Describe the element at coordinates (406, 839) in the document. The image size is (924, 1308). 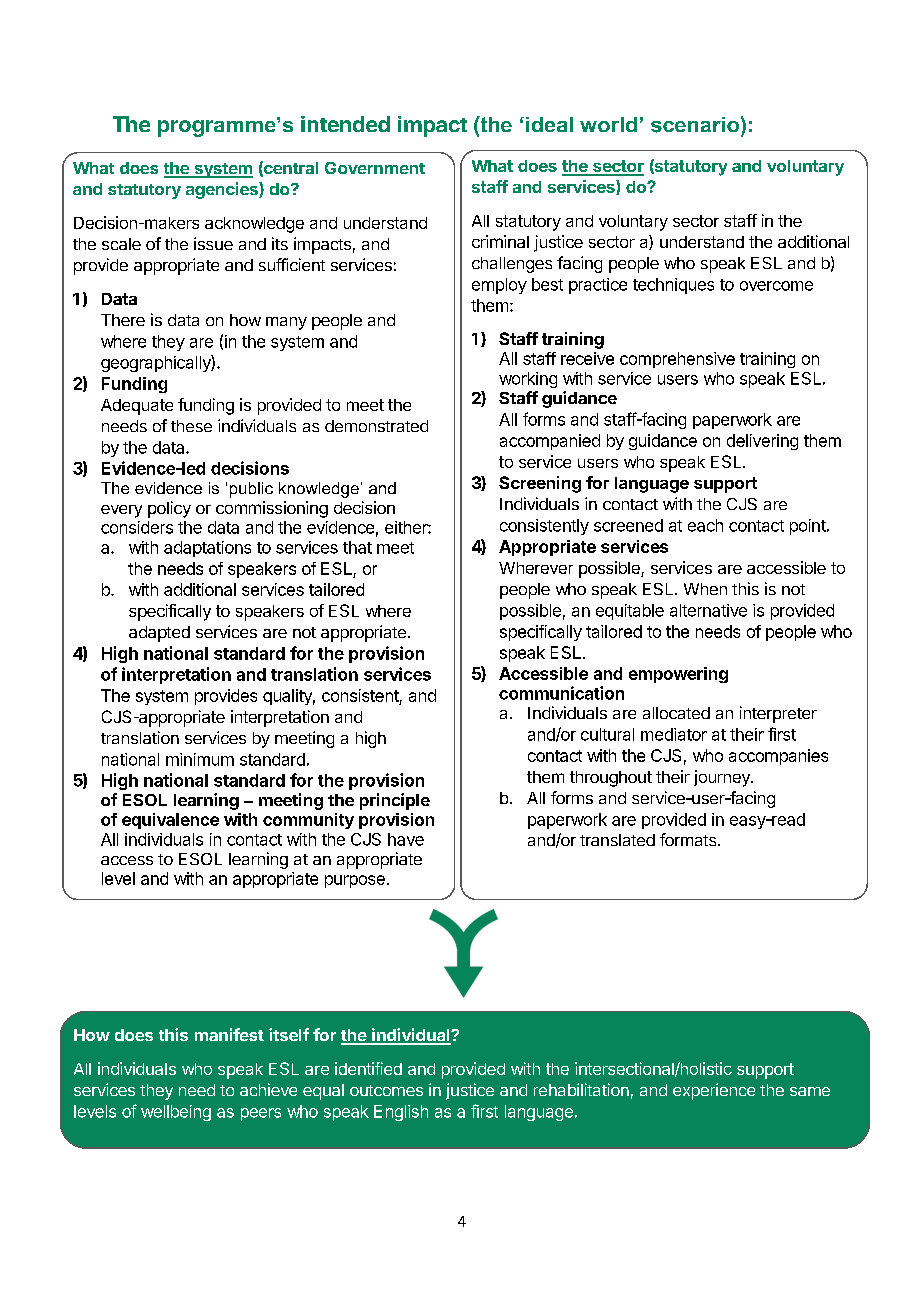
I see `have` at that location.
